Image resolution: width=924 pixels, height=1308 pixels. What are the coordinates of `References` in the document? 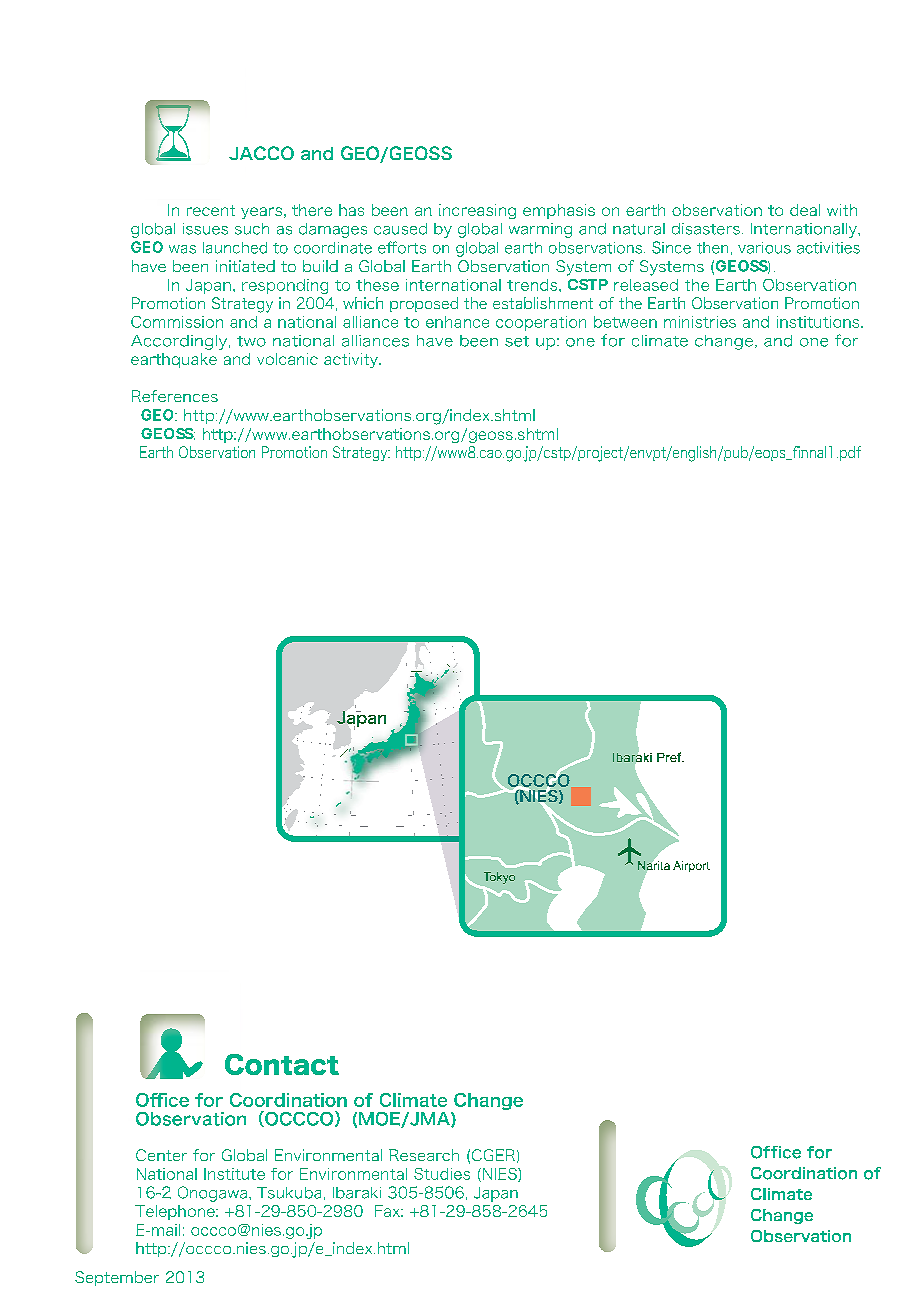 It's located at (175, 396).
